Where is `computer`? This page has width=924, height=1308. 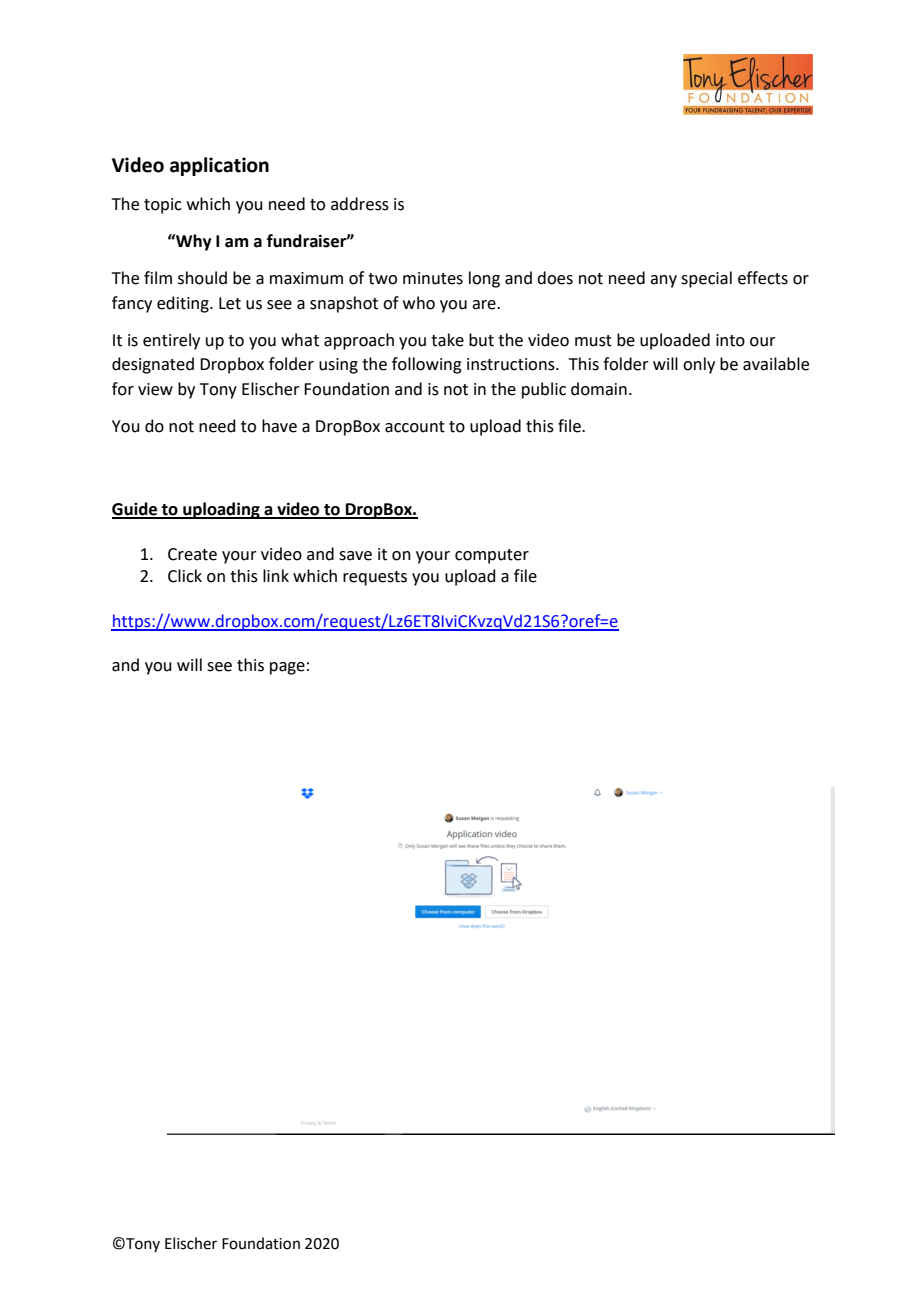 computer is located at coordinates (492, 556).
